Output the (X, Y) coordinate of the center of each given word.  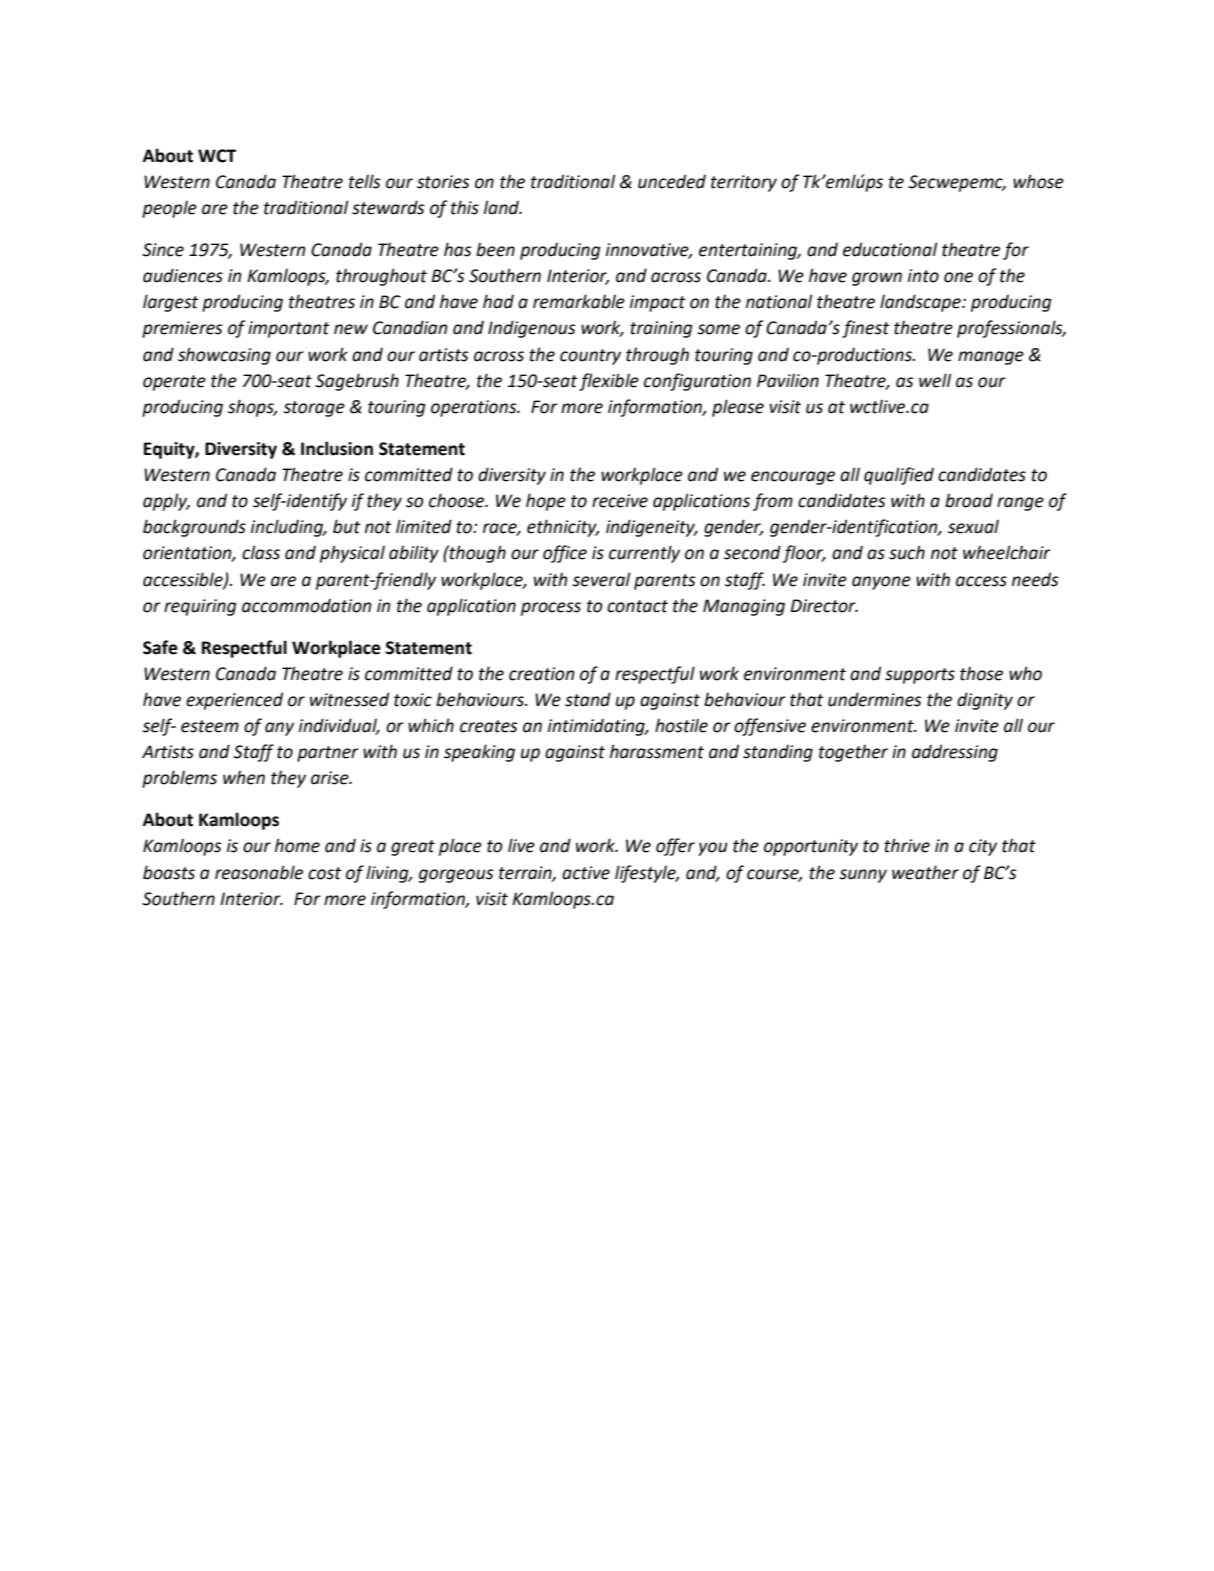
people (169, 209)
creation (541, 674)
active (586, 873)
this (465, 207)
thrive (907, 845)
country (590, 357)
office (565, 554)
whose (1038, 181)
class (261, 552)
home (297, 845)
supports (920, 676)
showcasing (224, 356)
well (935, 380)
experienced (234, 701)
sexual (973, 526)
